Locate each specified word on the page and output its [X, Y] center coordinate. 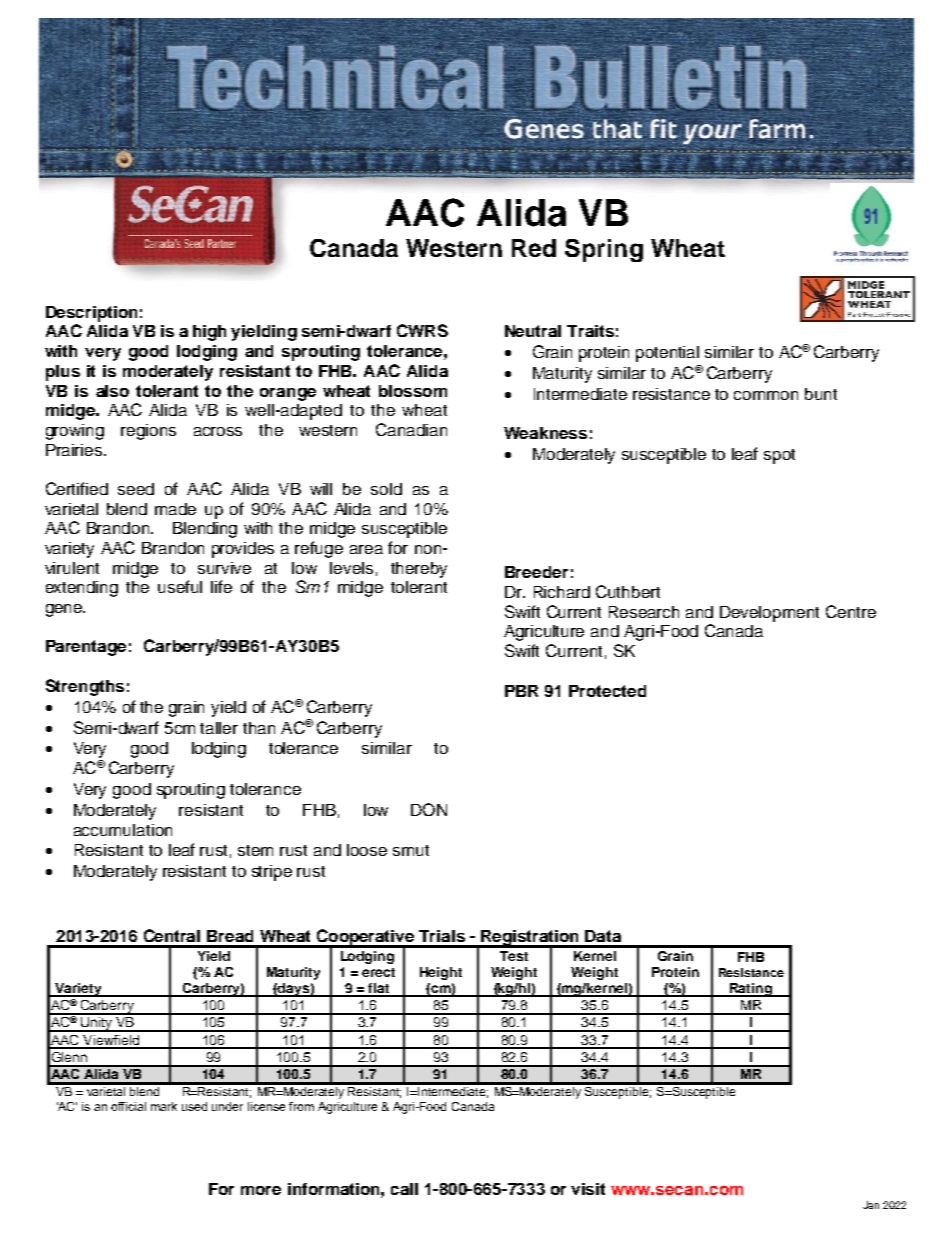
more [261, 1190]
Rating [751, 990]
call [404, 1189]
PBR [521, 691]
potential [667, 354]
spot [779, 456]
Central [172, 935]
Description [91, 314]
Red [534, 248]
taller [219, 728]
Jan [871, 1205]
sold [386, 489]
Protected [607, 691]
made [175, 509]
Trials [442, 936]
